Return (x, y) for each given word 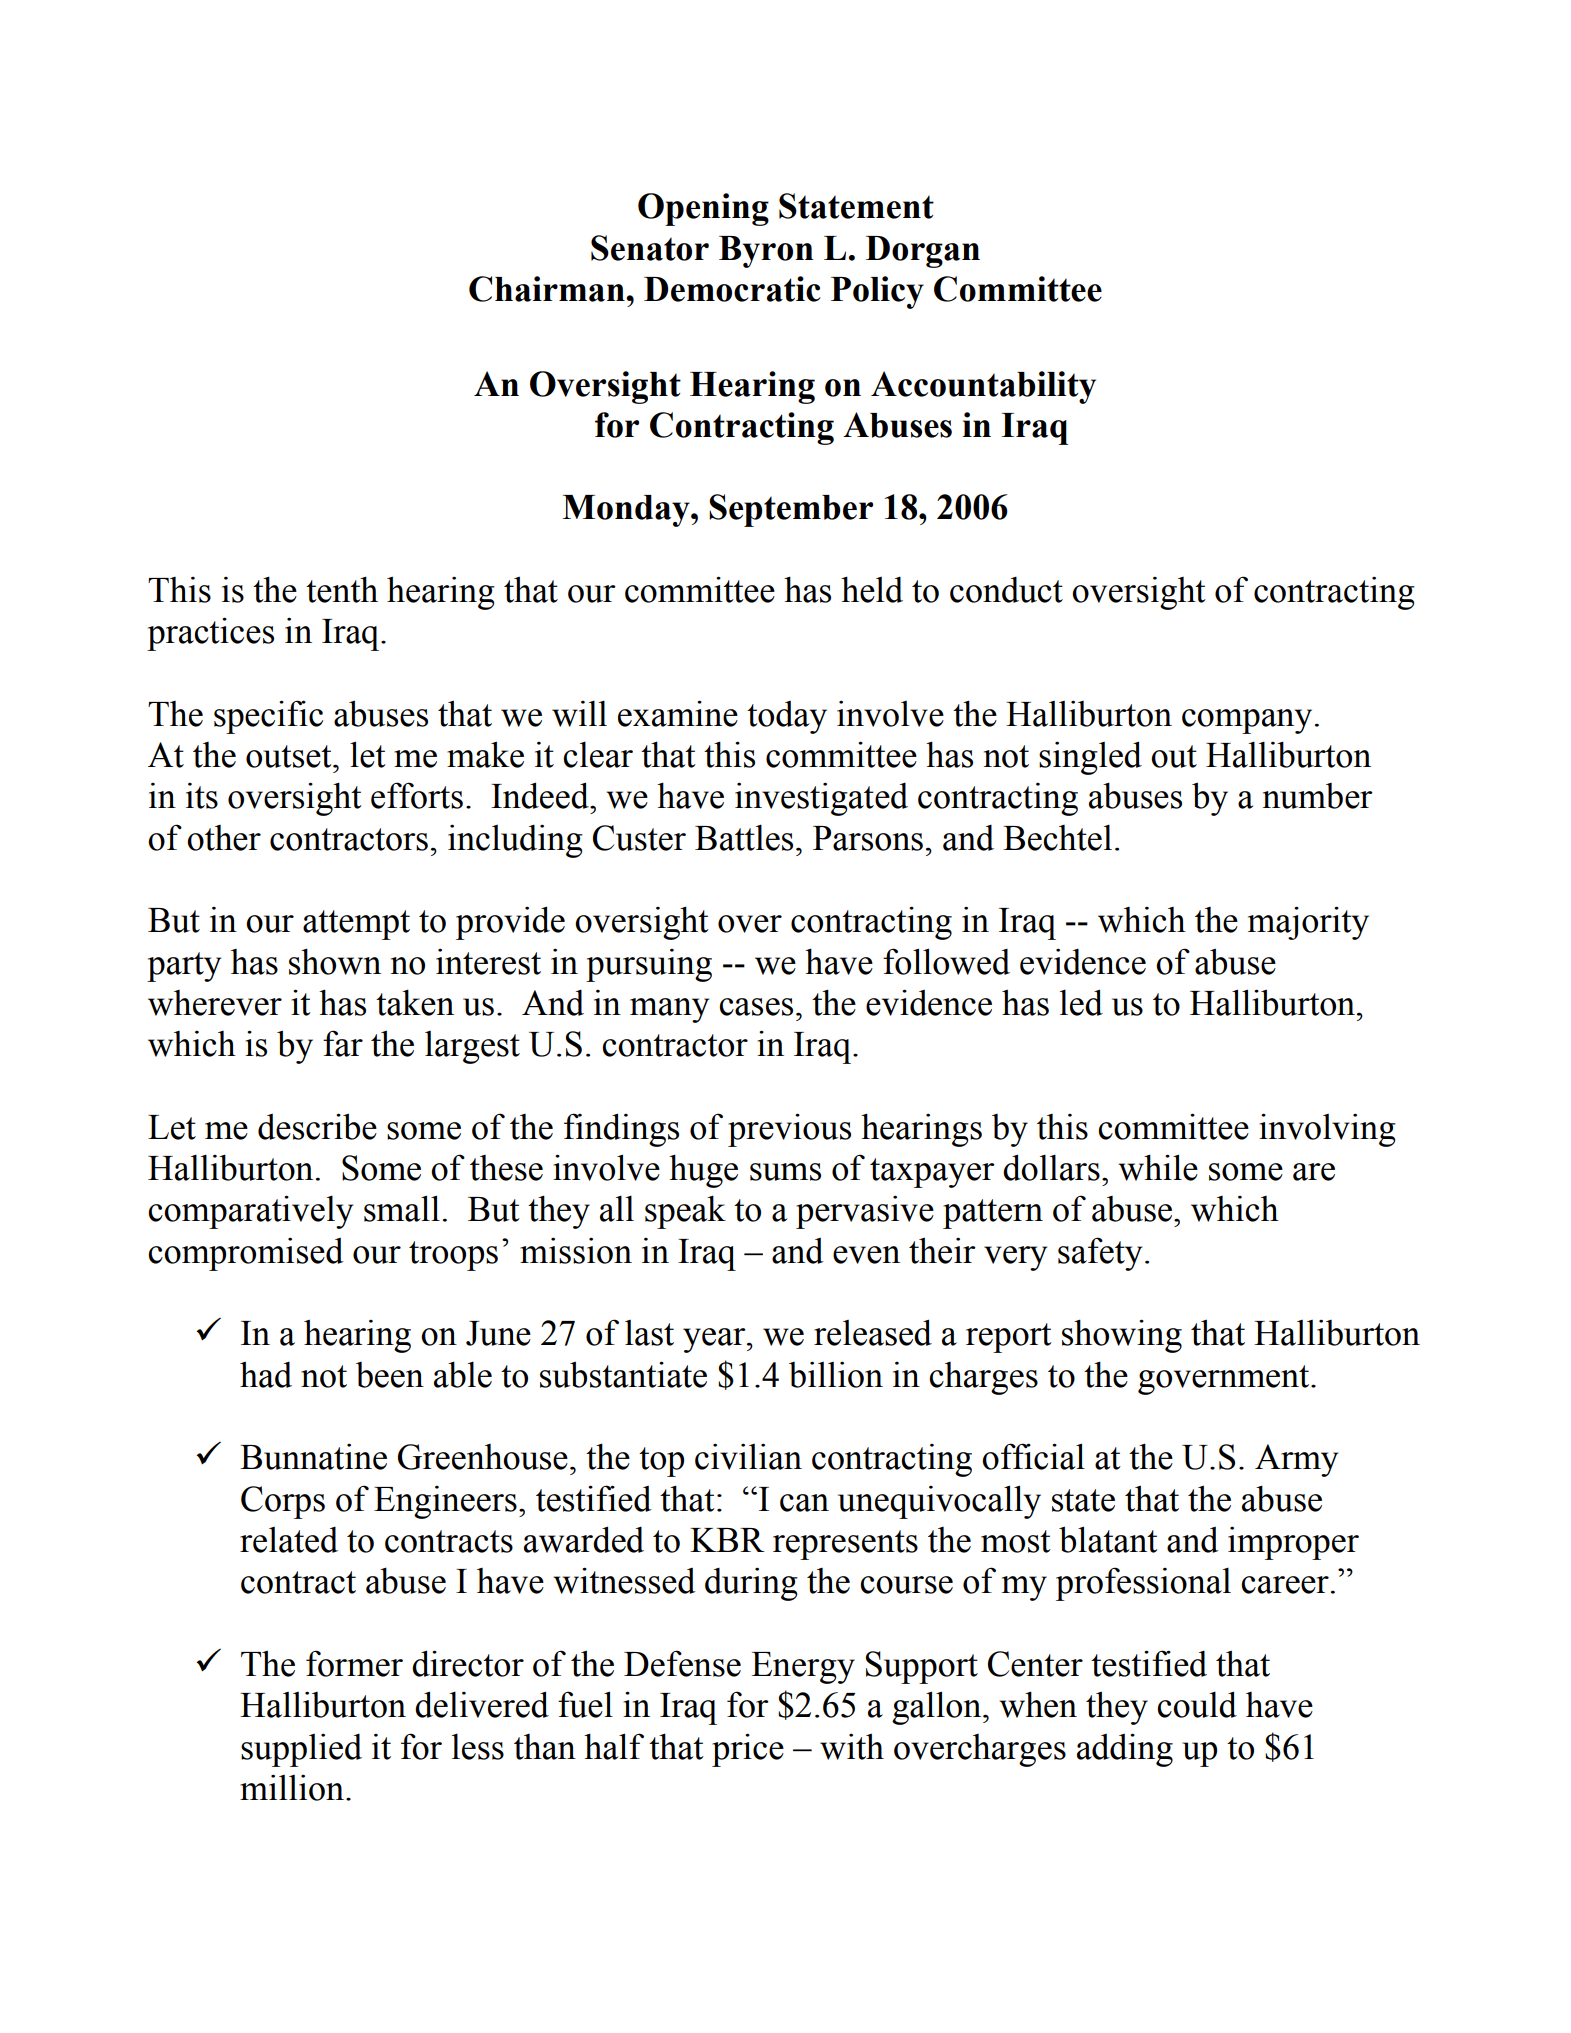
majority (1308, 923)
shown (335, 961)
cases (756, 1007)
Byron (766, 252)
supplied (301, 1750)
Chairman (548, 289)
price (748, 1750)
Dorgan (923, 252)
